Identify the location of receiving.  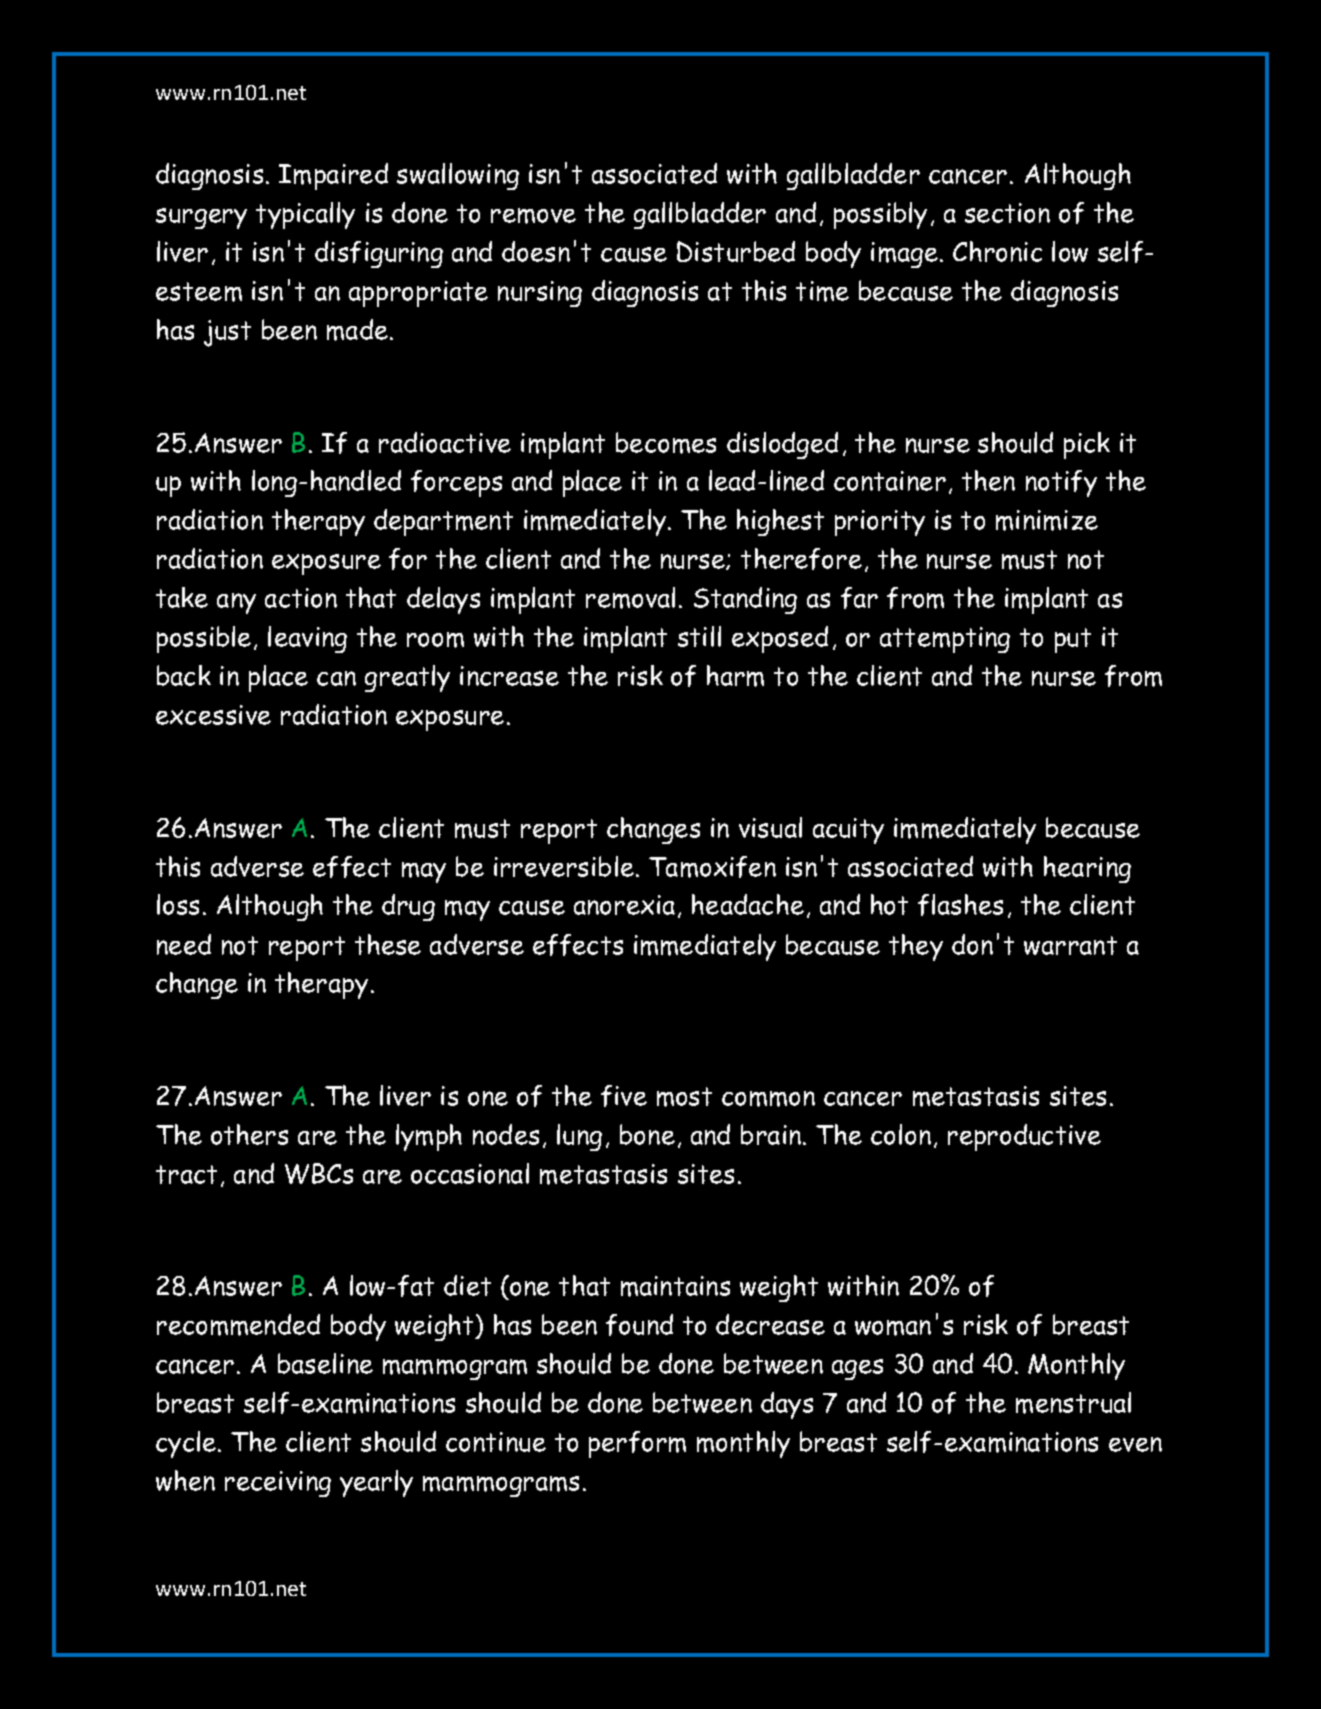
(278, 1484).
